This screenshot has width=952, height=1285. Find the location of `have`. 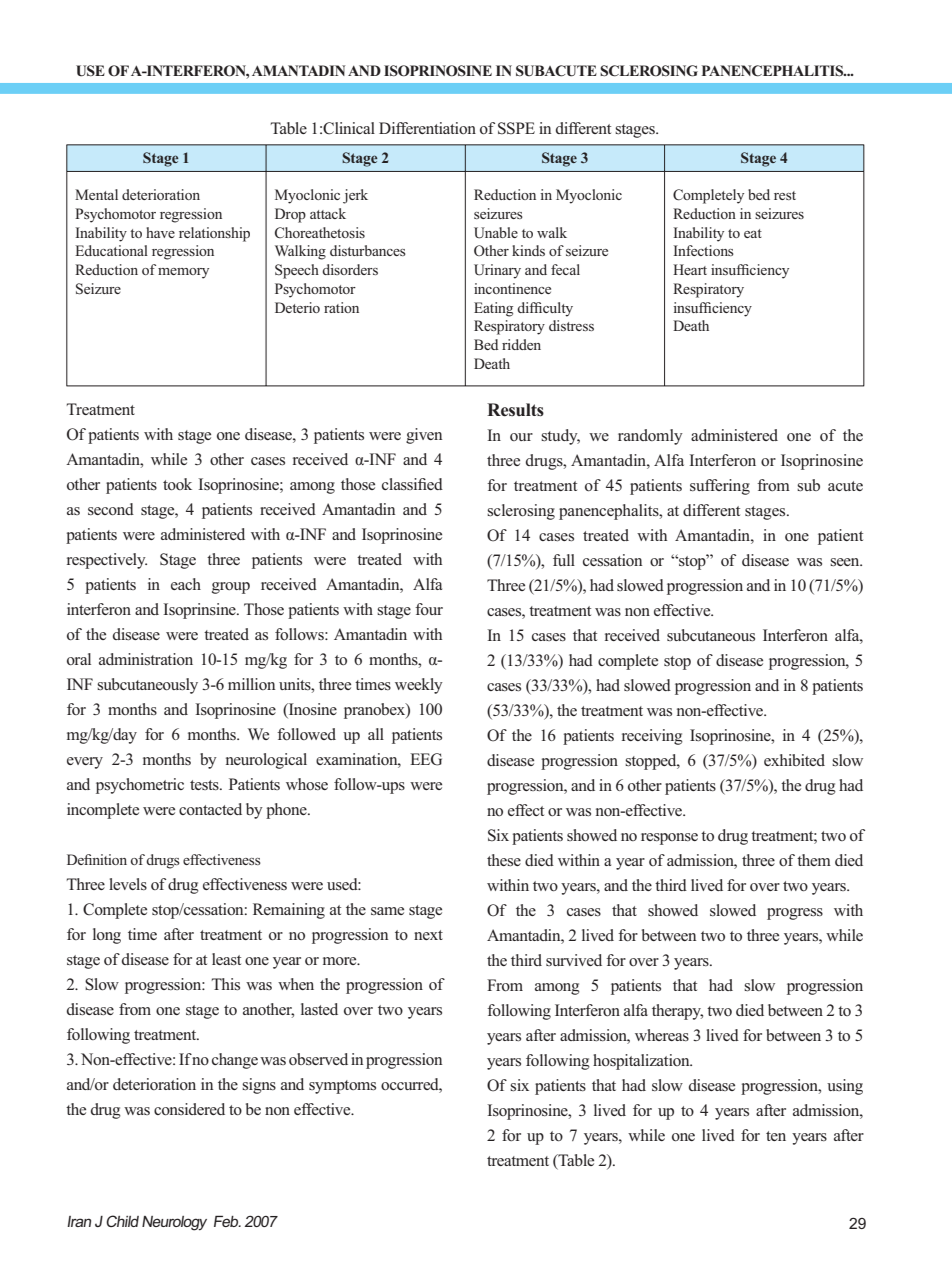

have is located at coordinates (160, 232).
